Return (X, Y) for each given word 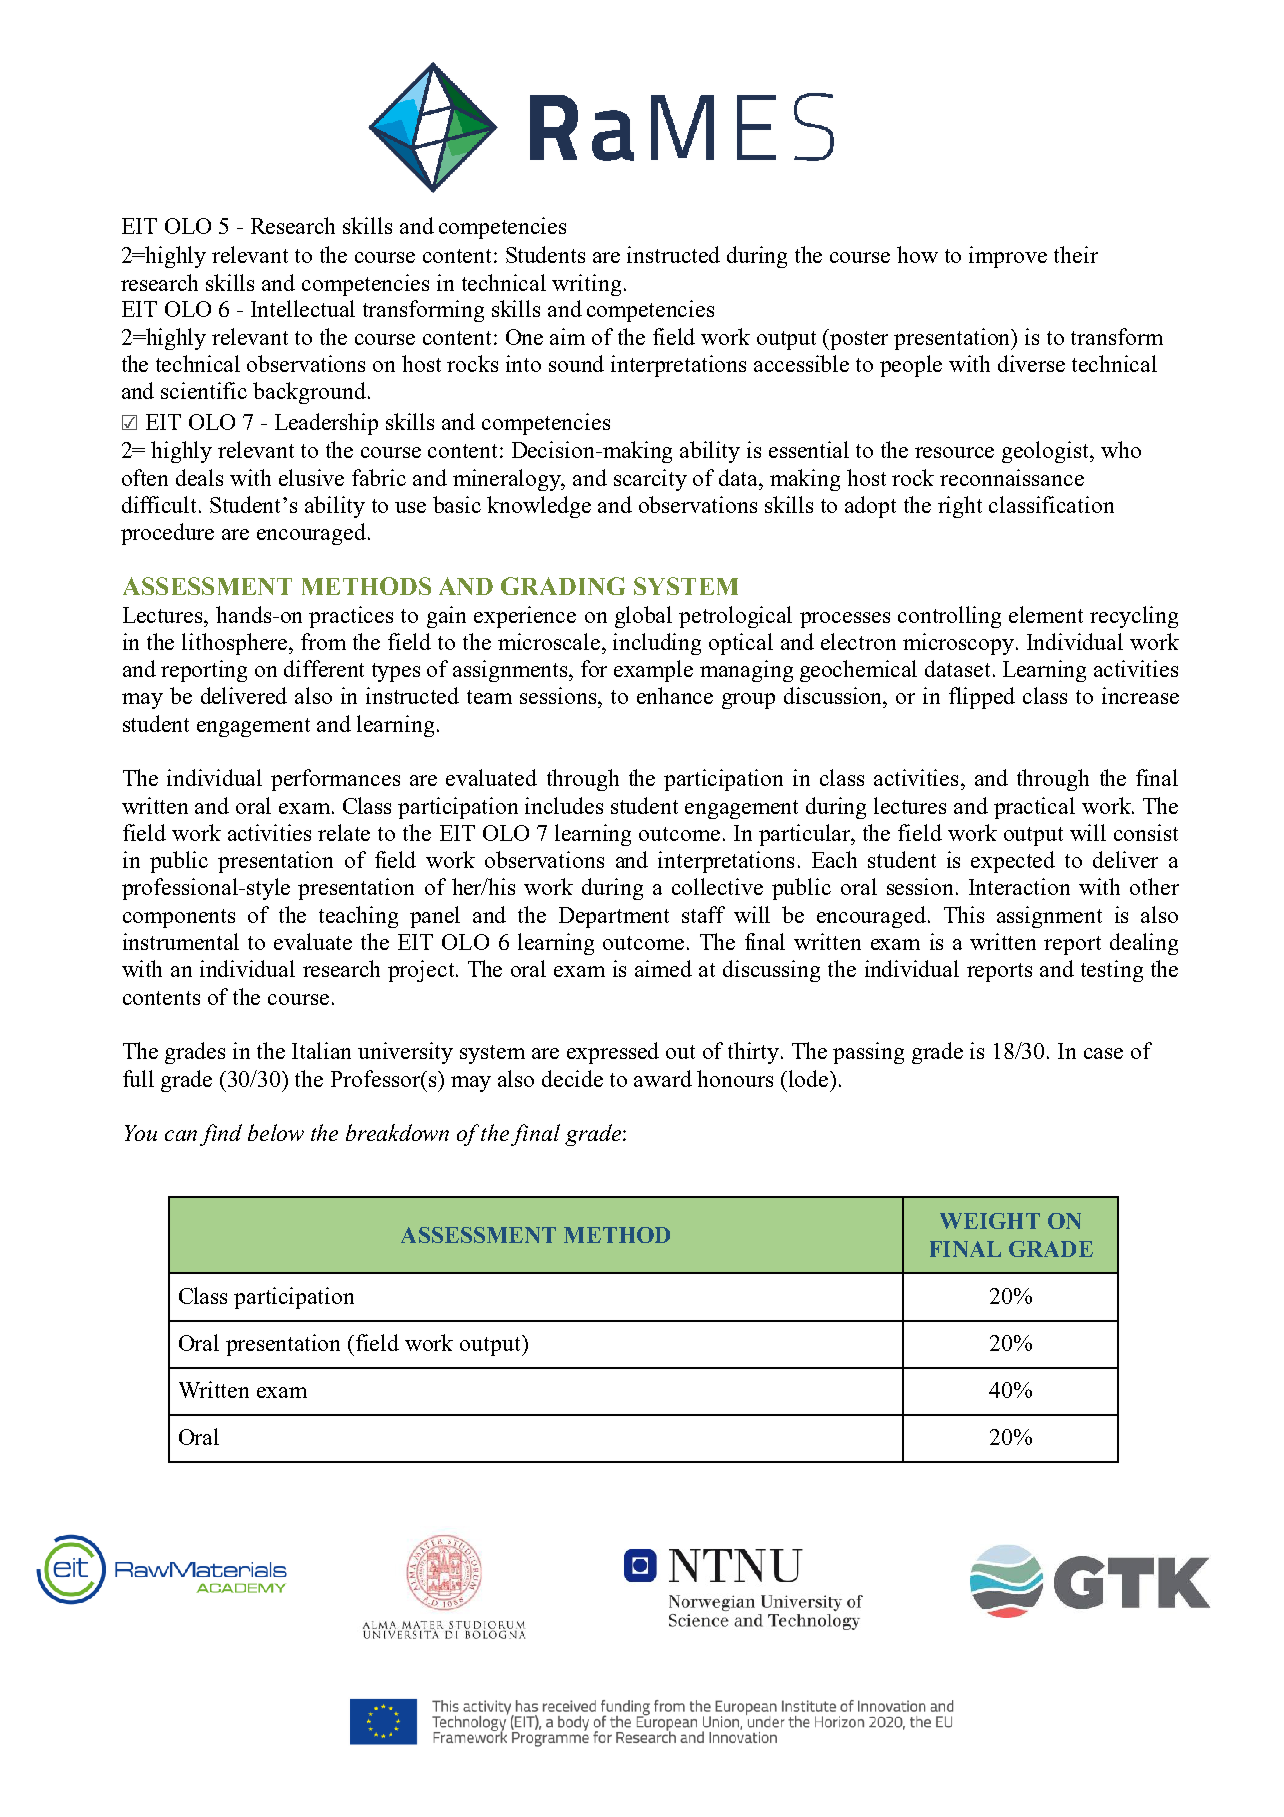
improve (1008, 257)
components (179, 918)
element (1046, 614)
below (276, 1132)
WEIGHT (990, 1221)
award (663, 1078)
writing (586, 285)
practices (351, 617)
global (643, 617)
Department (614, 917)
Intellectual (303, 308)
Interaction (1019, 886)
